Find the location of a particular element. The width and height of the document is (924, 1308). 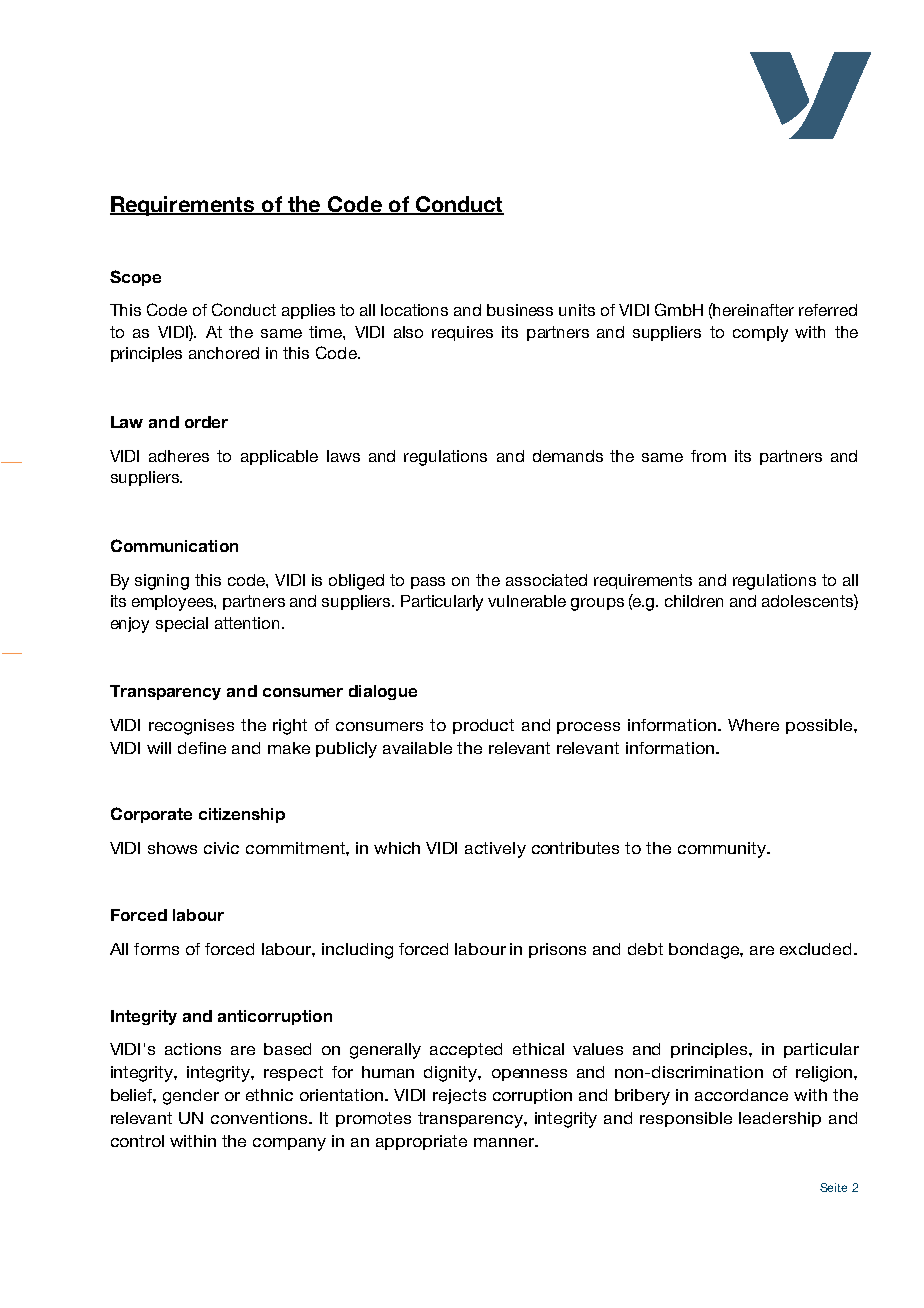

vulnerable is located at coordinates (527, 601).
